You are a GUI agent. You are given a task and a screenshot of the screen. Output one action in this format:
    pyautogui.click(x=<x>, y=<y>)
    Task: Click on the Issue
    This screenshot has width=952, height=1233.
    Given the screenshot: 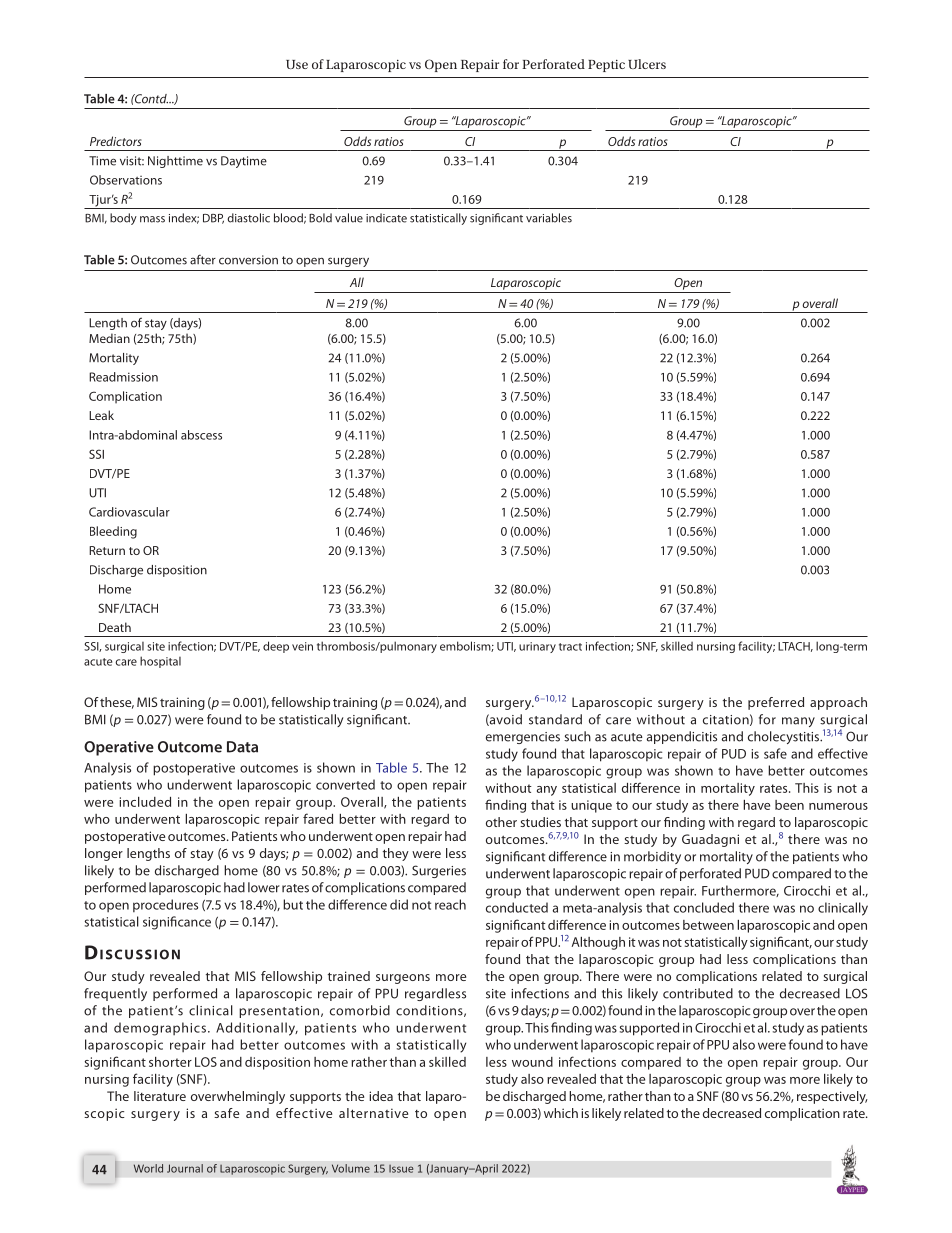 What is the action you would take?
    pyautogui.click(x=401, y=1169)
